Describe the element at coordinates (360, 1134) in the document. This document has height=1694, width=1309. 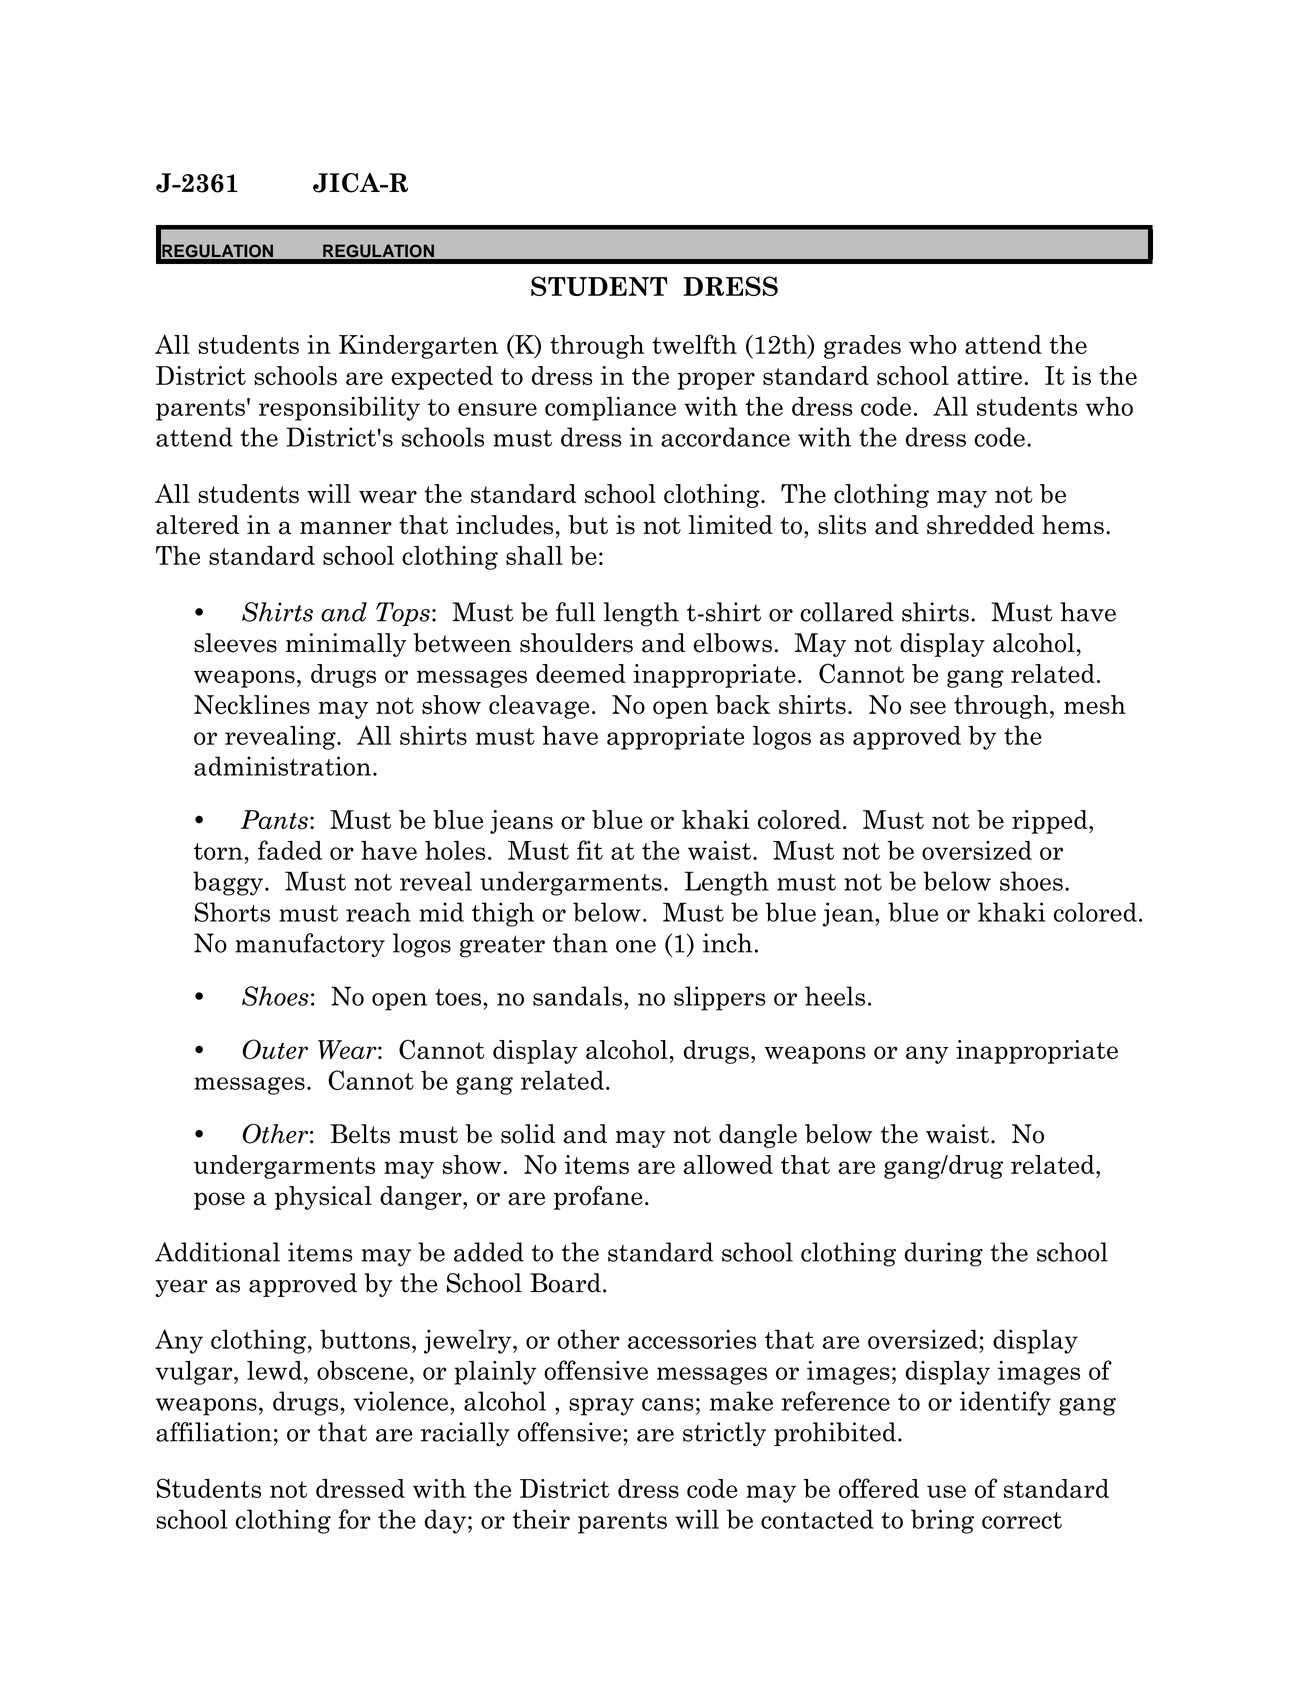
I see `Belts` at that location.
